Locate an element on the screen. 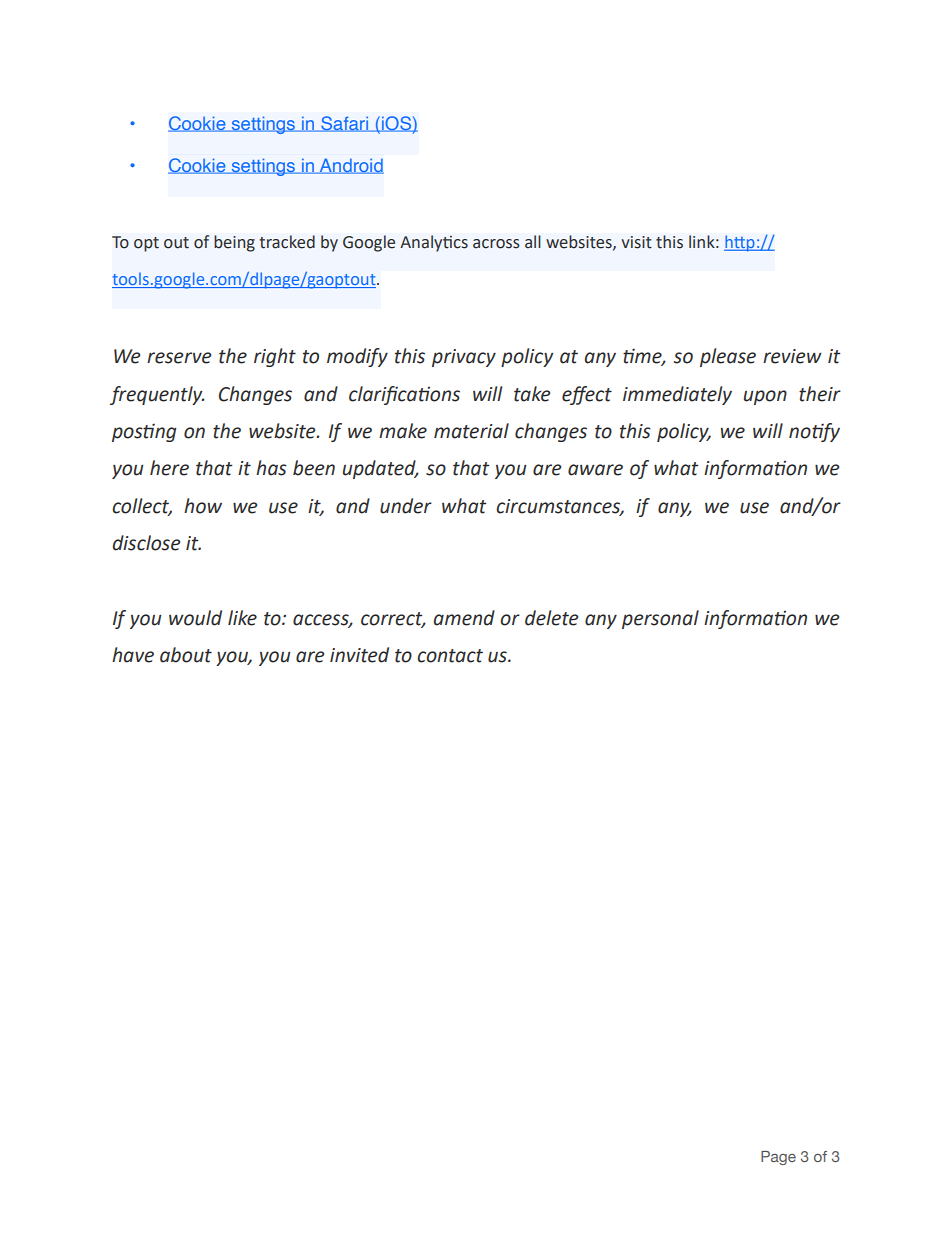 This screenshot has height=1233, width=952. about is located at coordinates (186, 655).
